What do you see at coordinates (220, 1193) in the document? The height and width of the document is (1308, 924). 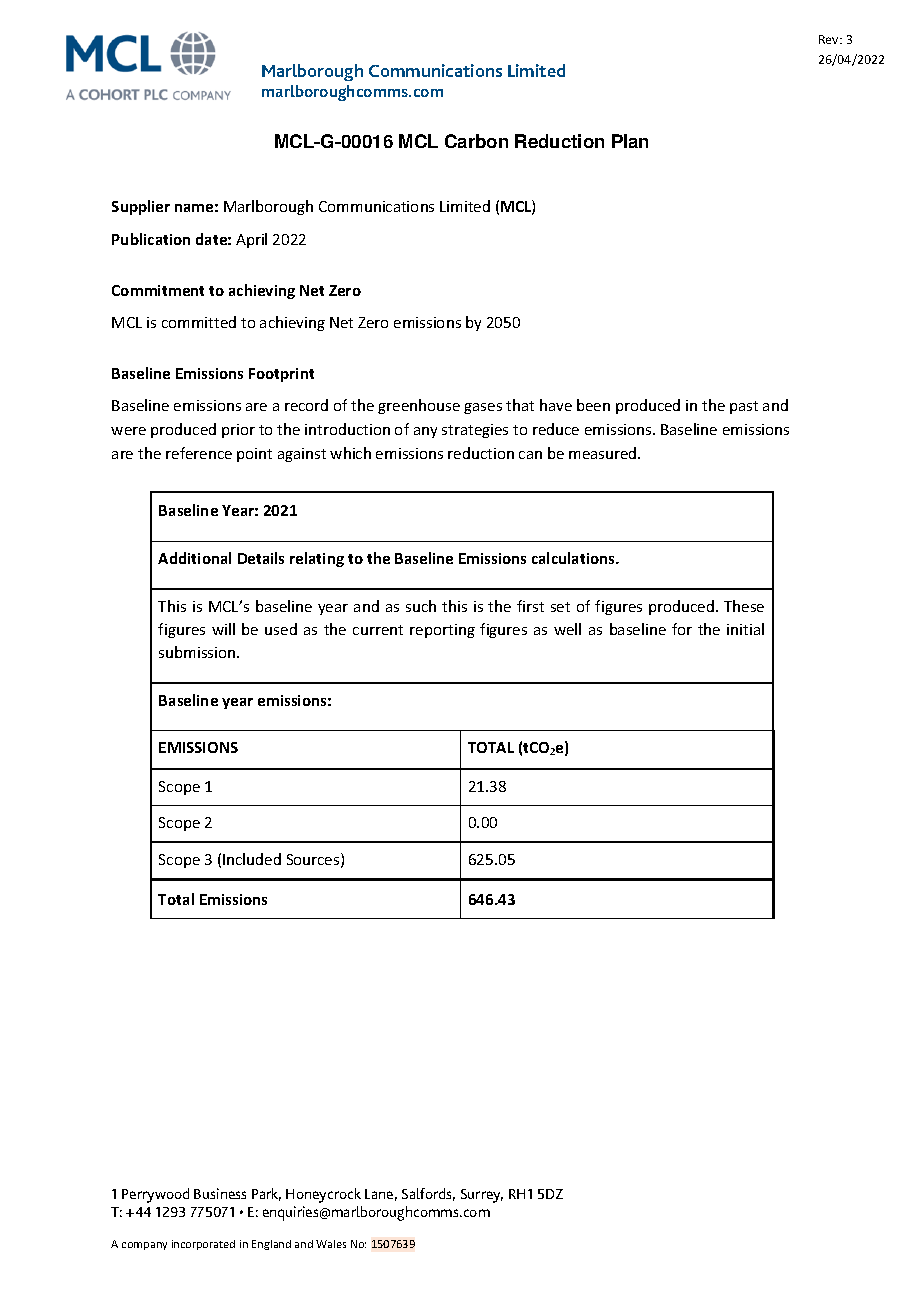 I see `Business` at bounding box center [220, 1193].
